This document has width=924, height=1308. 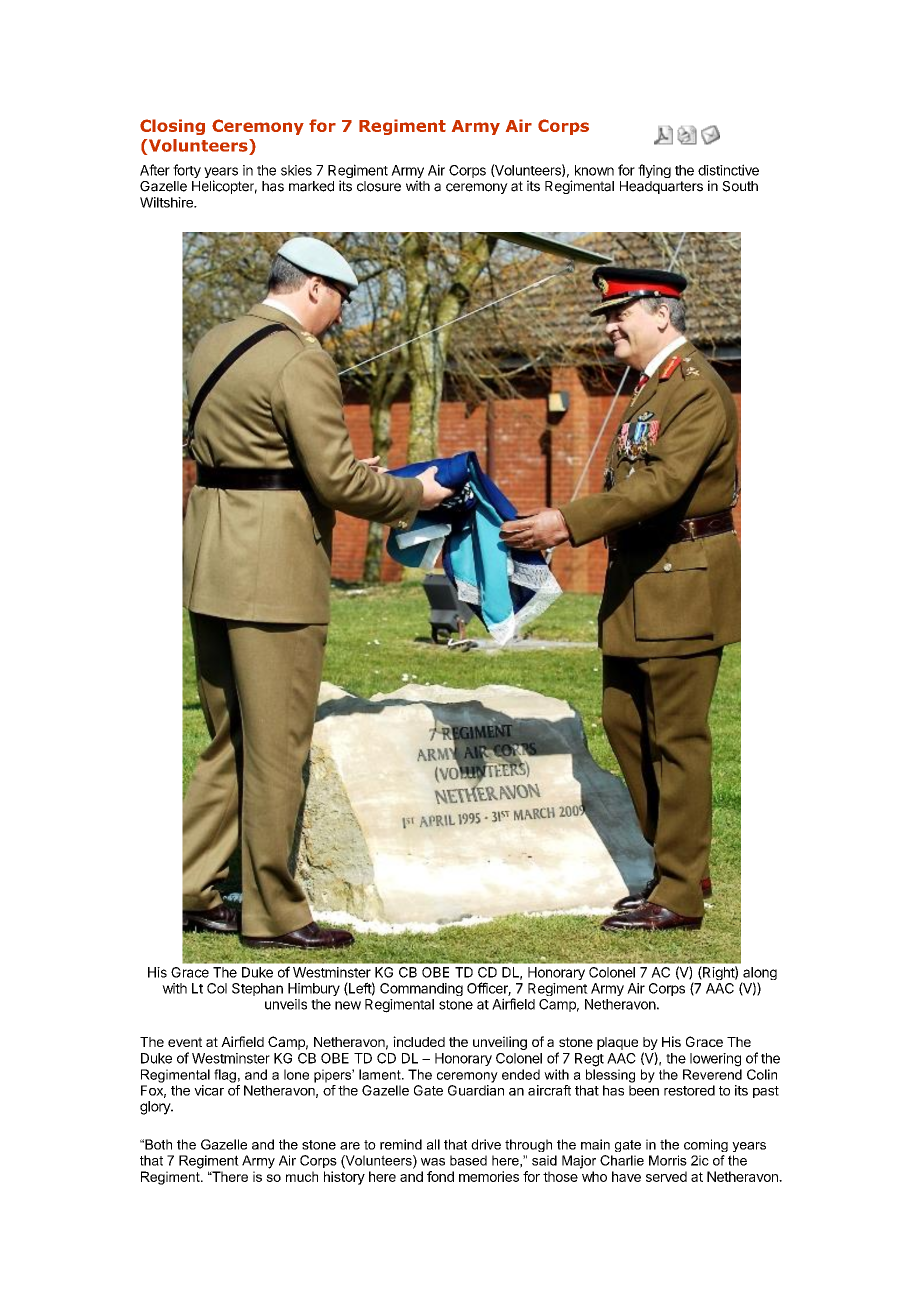 What do you see at coordinates (286, 1004) in the document?
I see `unveils` at bounding box center [286, 1004].
